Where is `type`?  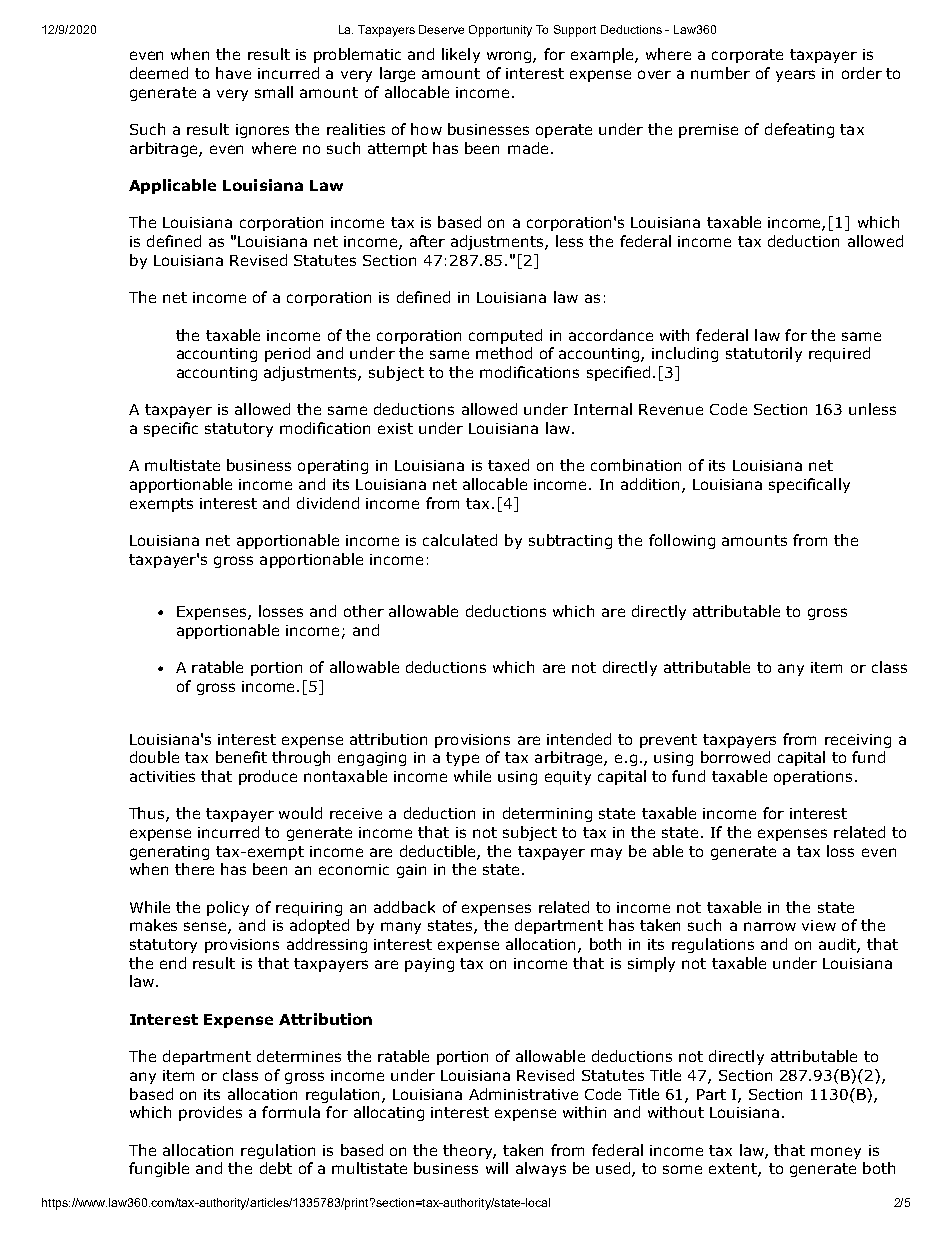 type is located at coordinates (462, 759).
